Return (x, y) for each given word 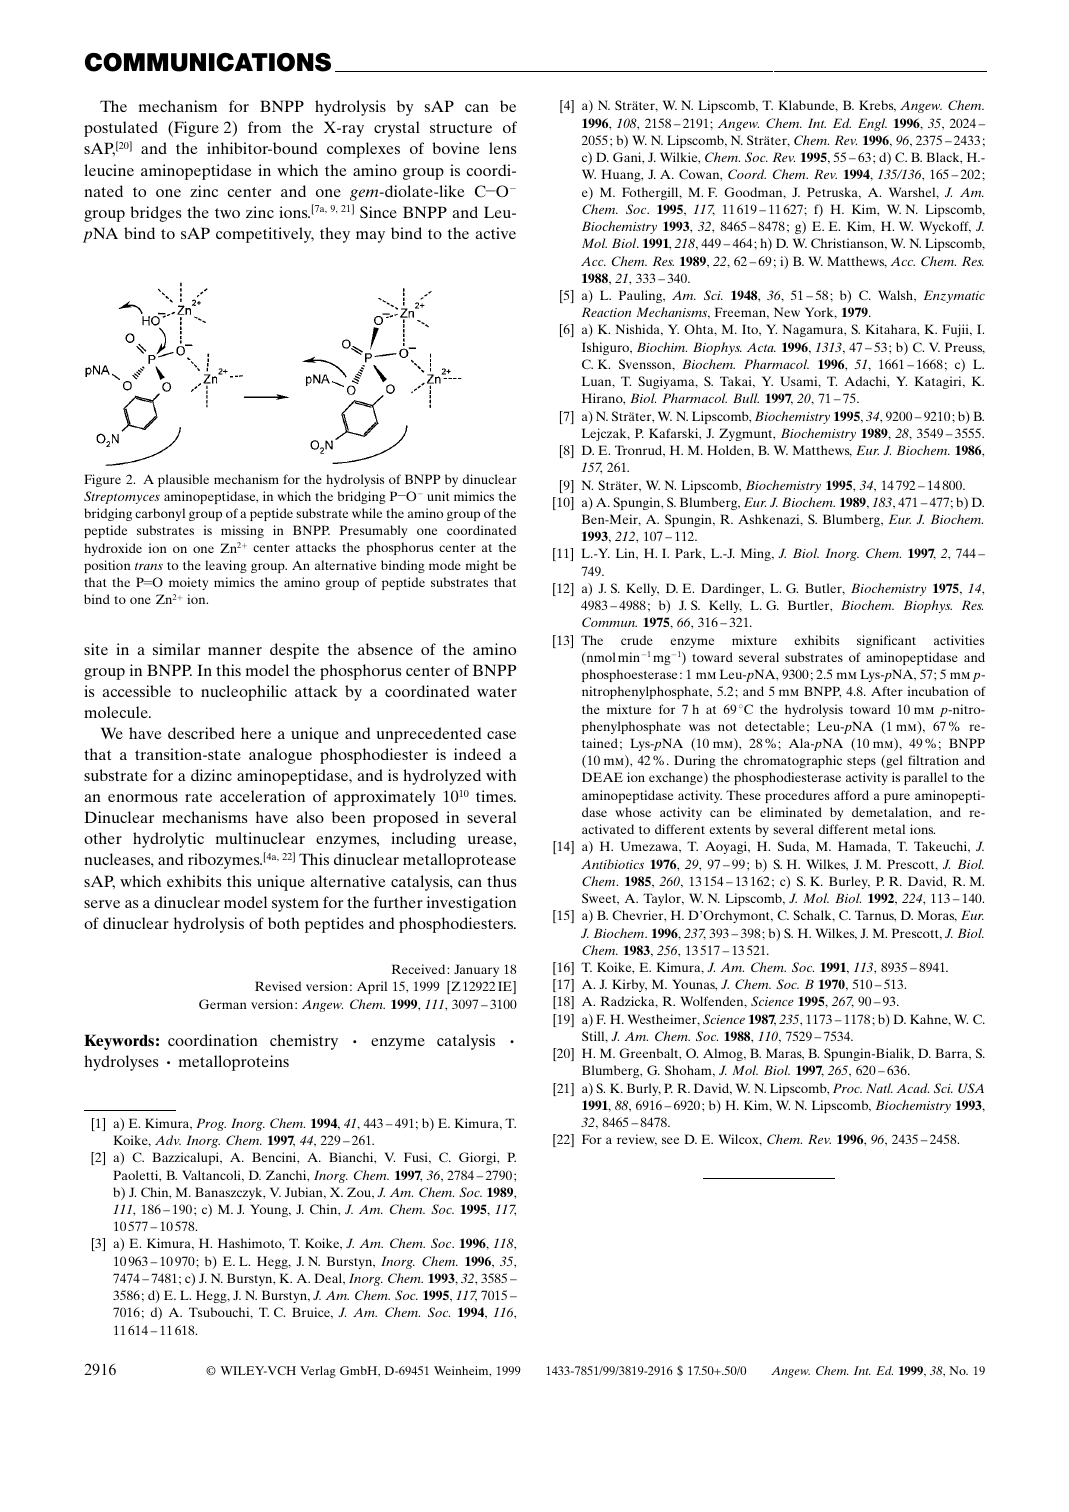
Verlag (318, 1372)
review (637, 1140)
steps (861, 762)
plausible (183, 480)
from (264, 127)
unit (438, 496)
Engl (872, 124)
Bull (746, 398)
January (476, 970)
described (201, 733)
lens (502, 148)
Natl (879, 1088)
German (223, 1004)
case (501, 735)
